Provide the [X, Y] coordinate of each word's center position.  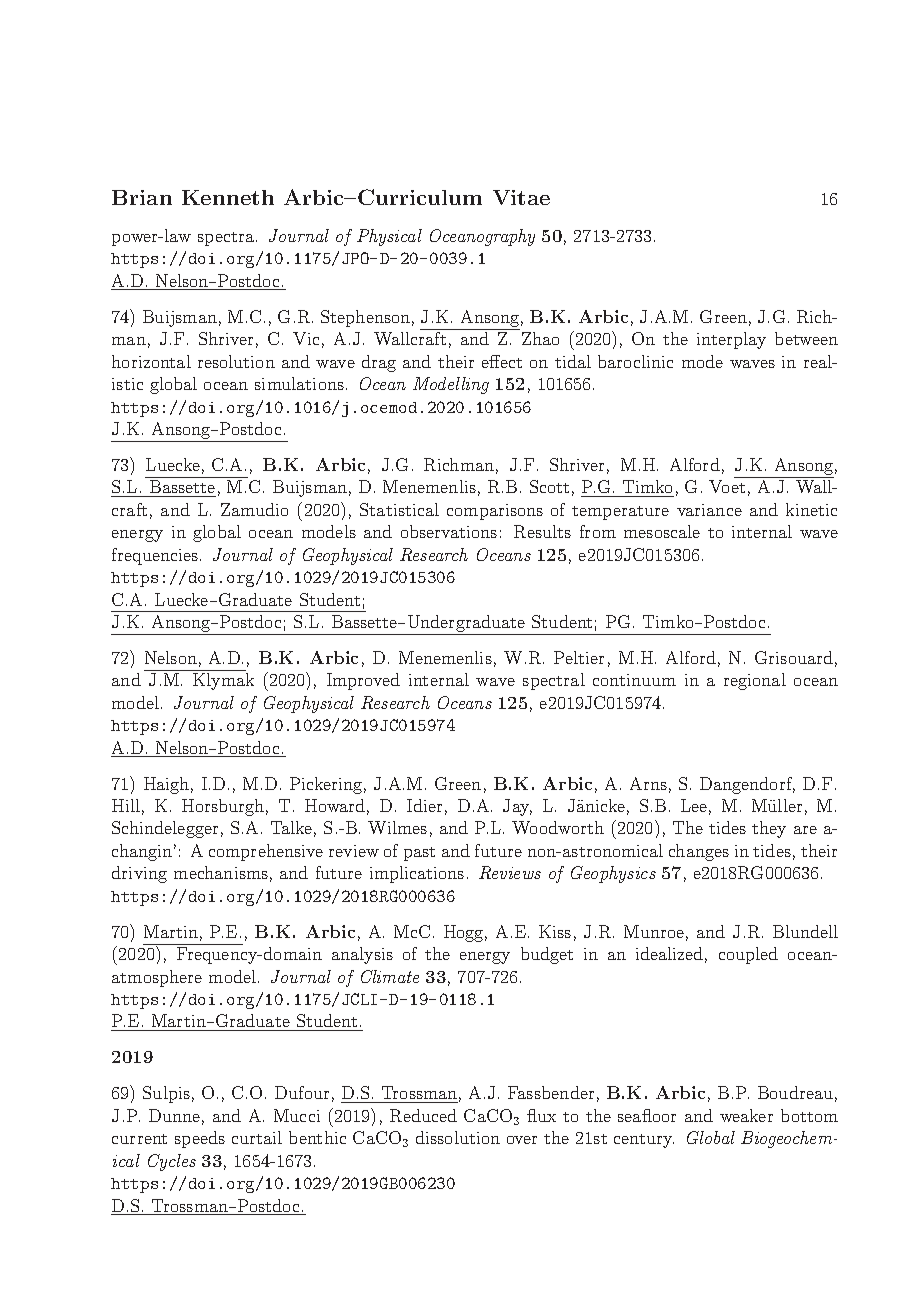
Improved [363, 681]
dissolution [458, 1137]
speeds [200, 1139]
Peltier [579, 657]
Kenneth [228, 197]
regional [755, 681]
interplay [731, 340]
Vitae [521, 197]
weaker [746, 1115]
